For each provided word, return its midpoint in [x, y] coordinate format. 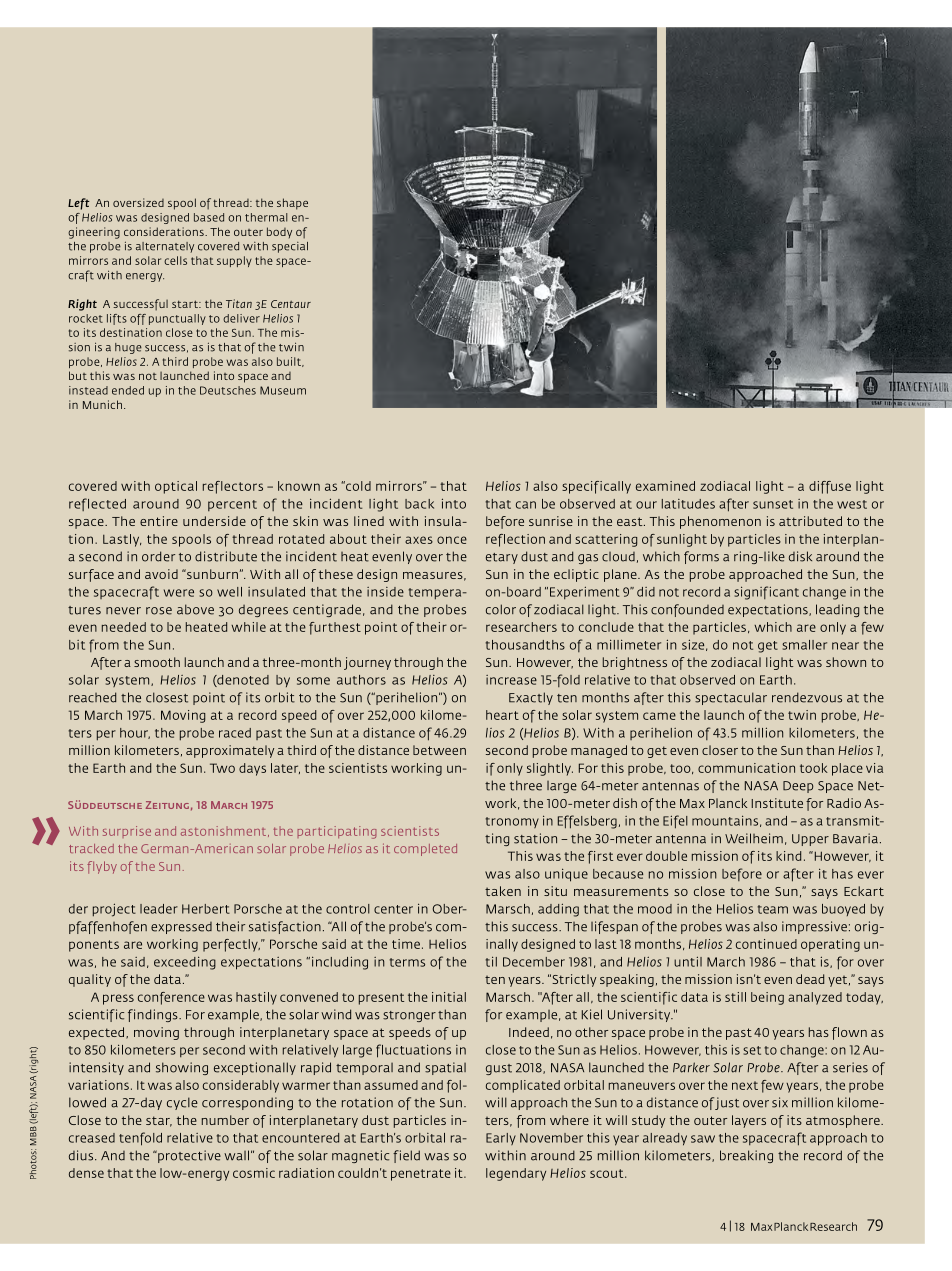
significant [766, 593]
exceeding [185, 963]
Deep [798, 787]
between [439, 750]
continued [766, 944]
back [419, 504]
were [179, 593]
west [852, 504]
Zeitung [167, 805]
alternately [165, 247]
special [290, 247]
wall [236, 1155]
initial [449, 997]
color [501, 609]
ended [128, 390]
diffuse [830, 487]
